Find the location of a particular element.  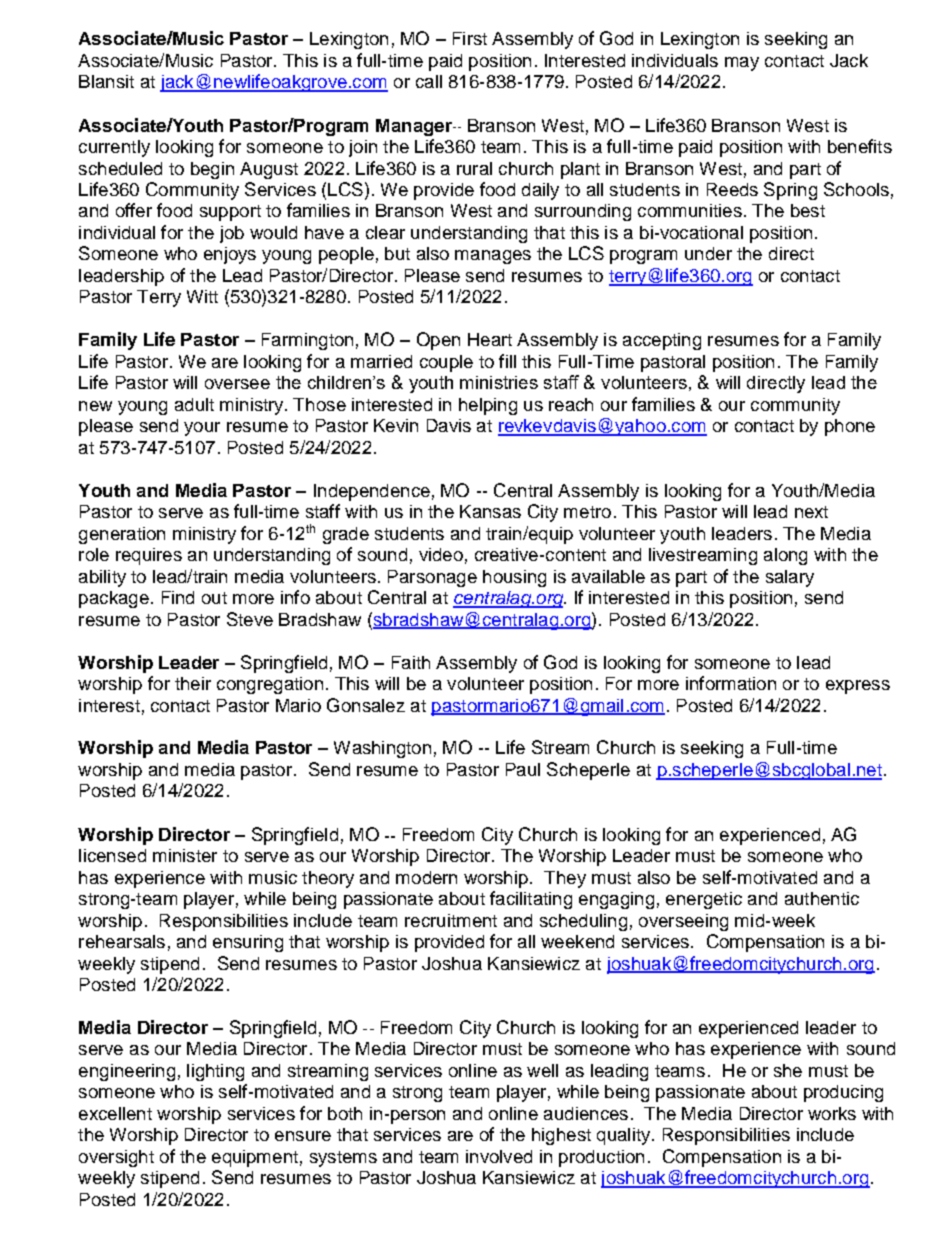

currently is located at coordinates (114, 148).
